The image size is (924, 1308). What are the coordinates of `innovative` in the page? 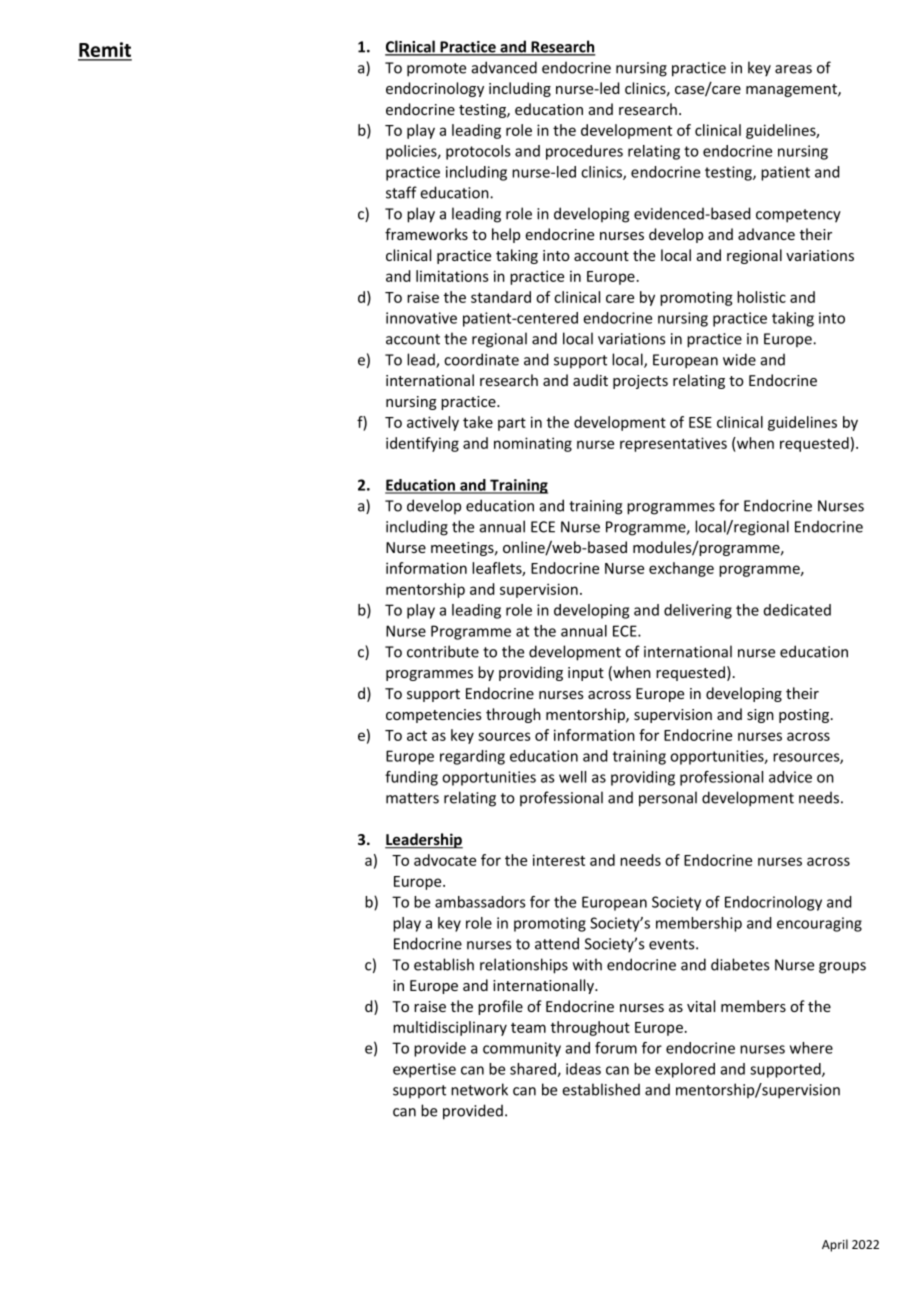 It's located at (421, 318).
